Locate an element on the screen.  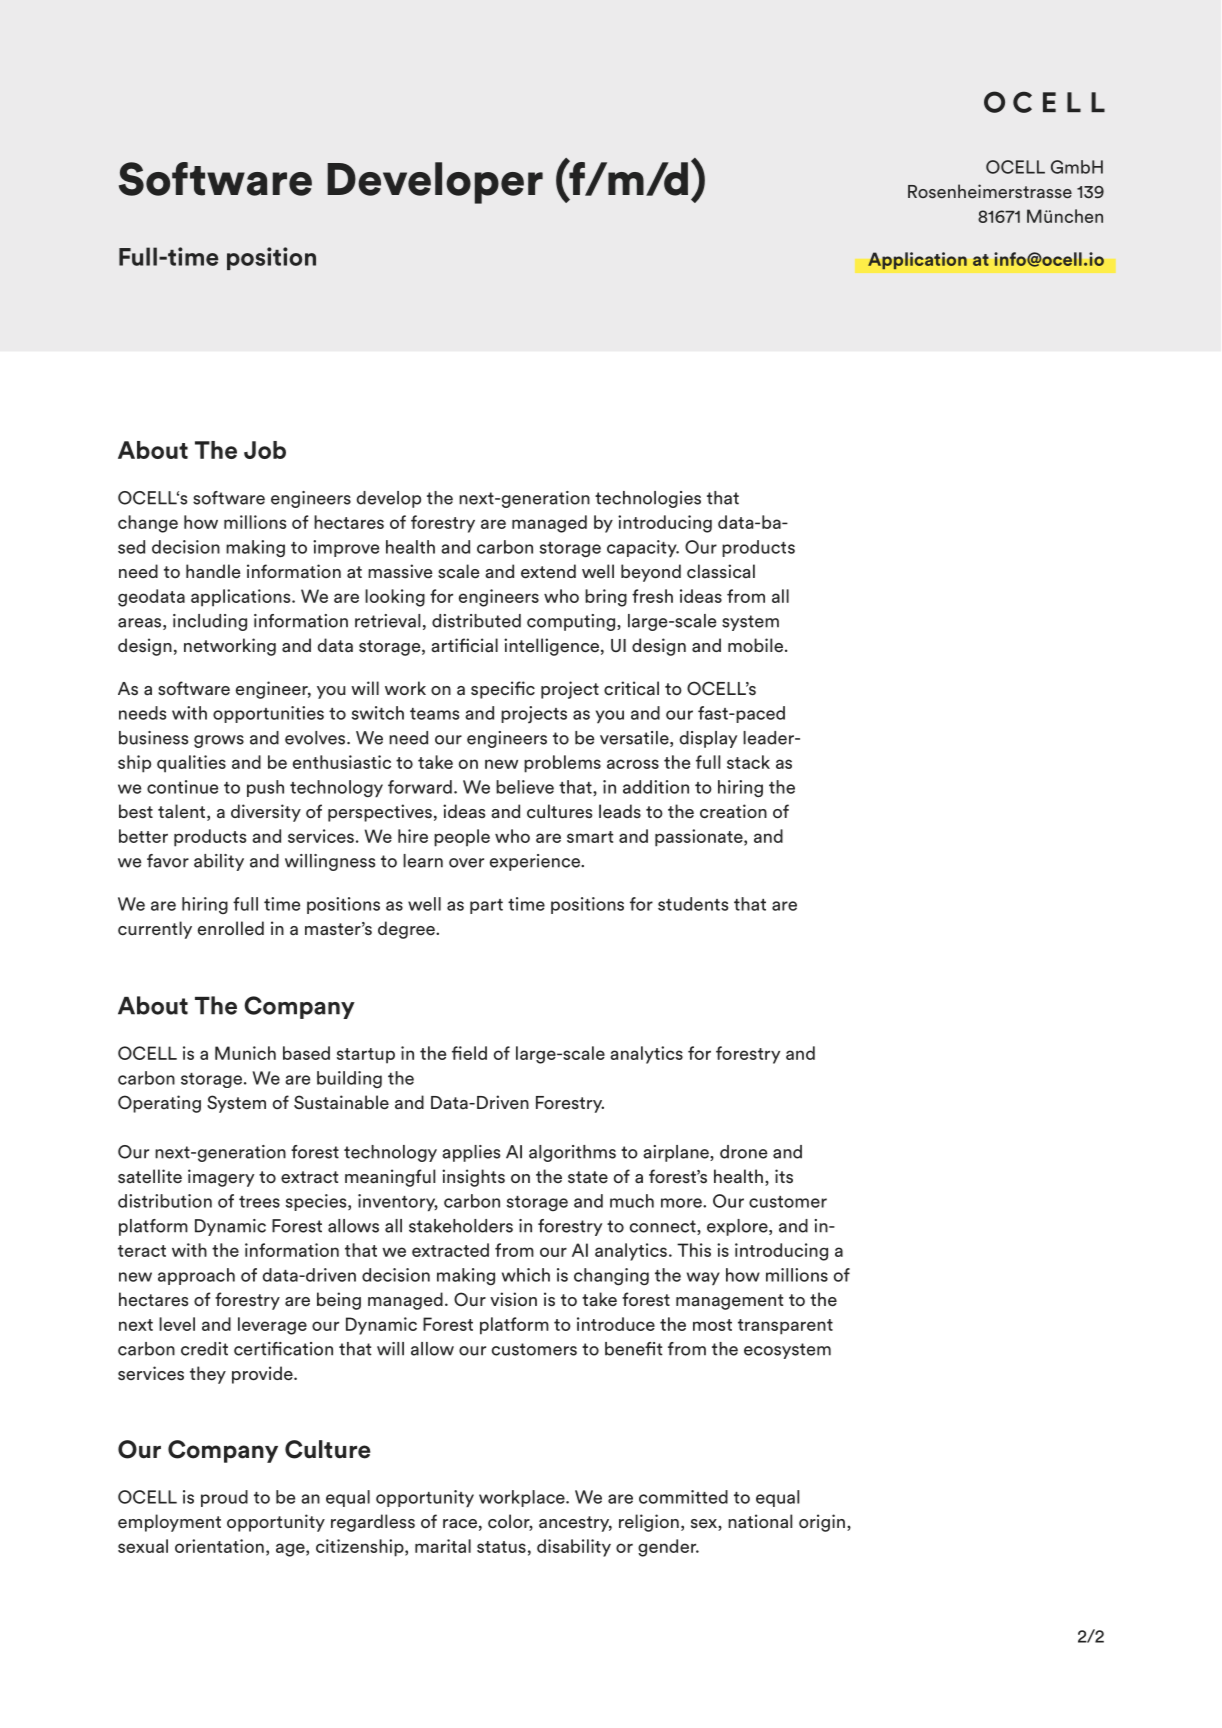
students is located at coordinates (693, 904).
